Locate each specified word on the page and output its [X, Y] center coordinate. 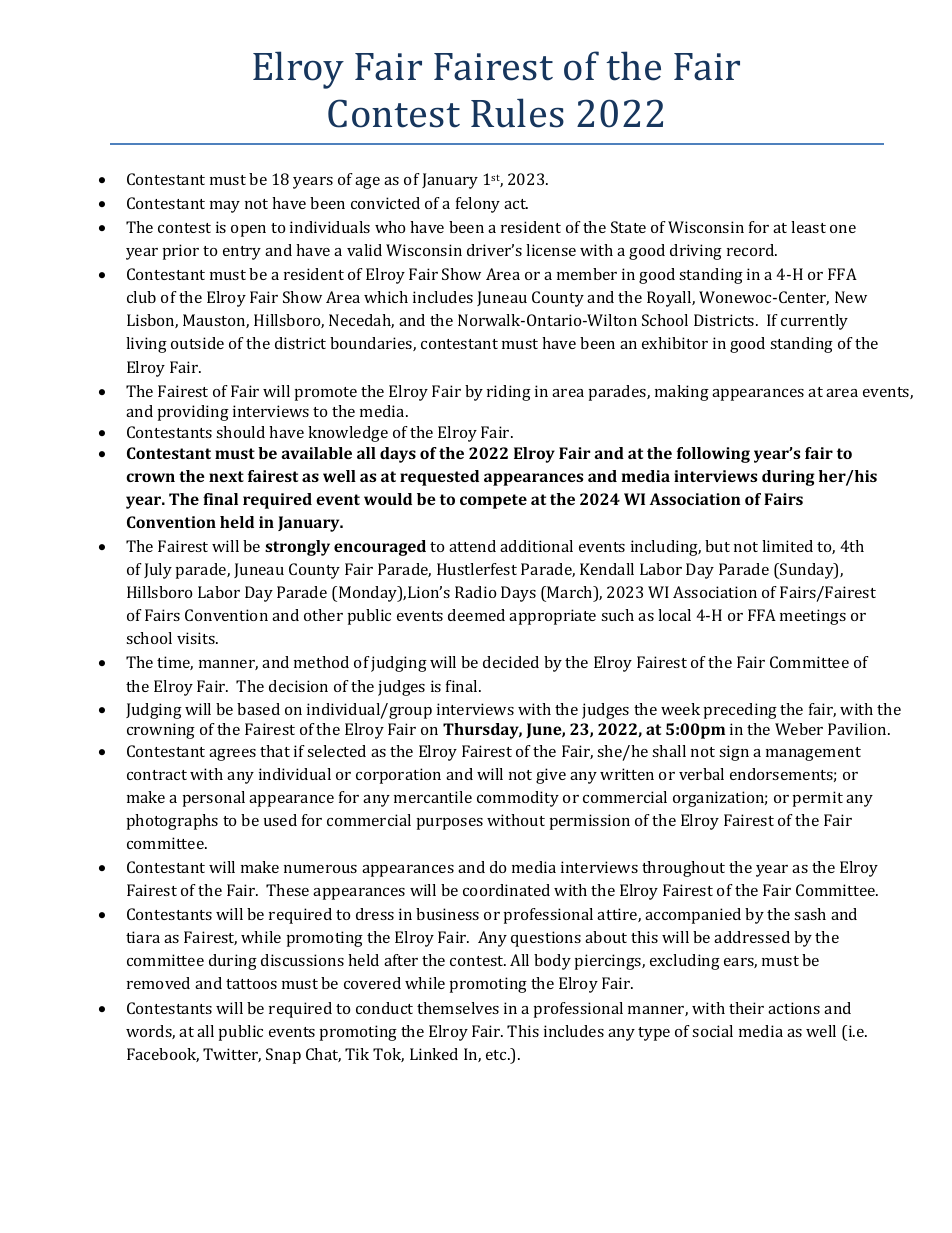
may [225, 207]
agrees [232, 755]
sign [734, 753]
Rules [517, 113]
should [240, 432]
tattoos [251, 984]
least [808, 227]
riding [509, 393]
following [713, 455]
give [551, 776]
